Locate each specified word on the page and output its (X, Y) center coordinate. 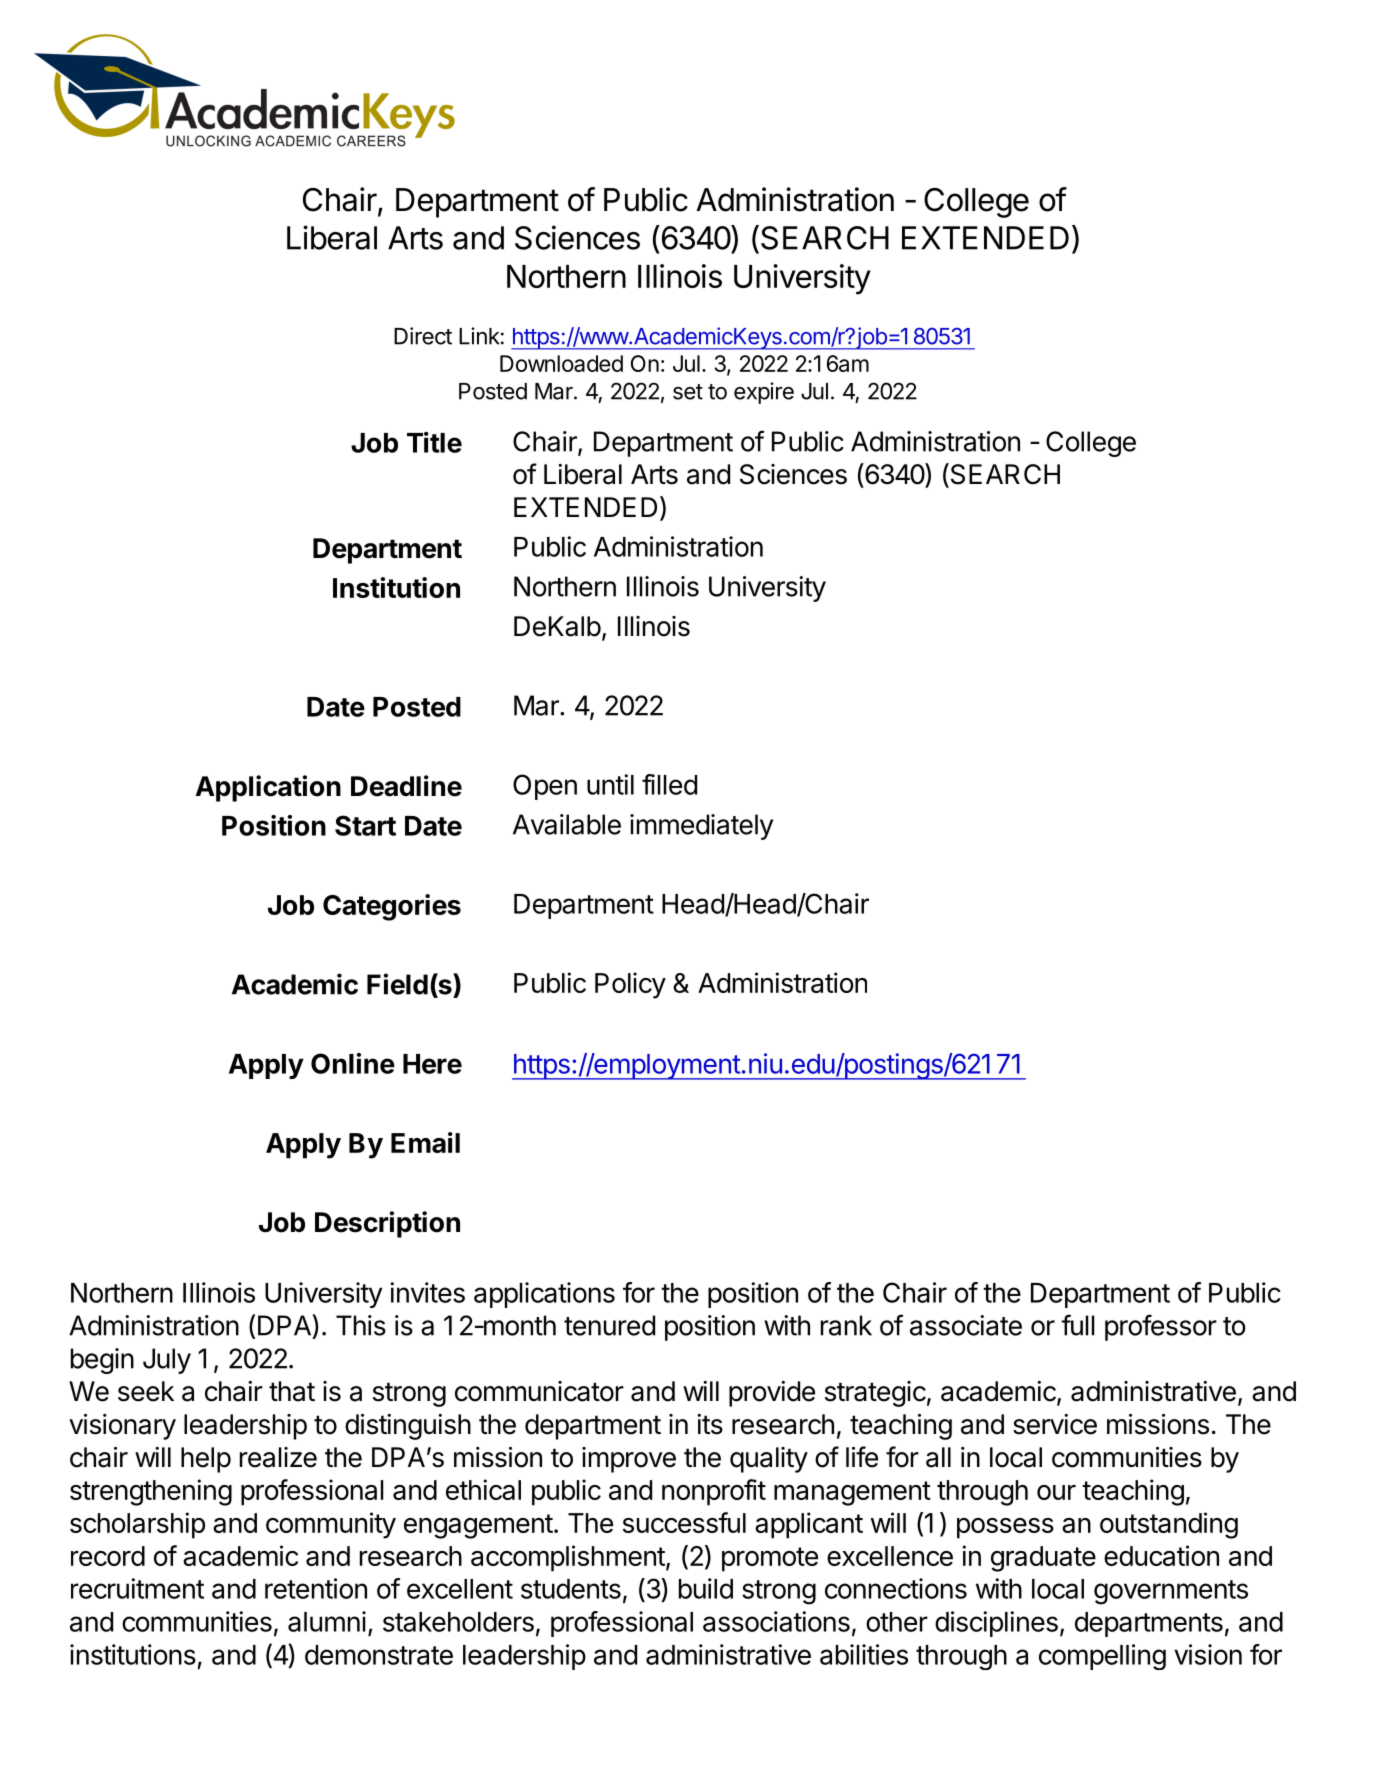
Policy (630, 985)
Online (353, 1063)
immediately (701, 827)
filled (669, 784)
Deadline (406, 786)
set (688, 392)
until (610, 784)
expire (764, 393)
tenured (609, 1325)
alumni (327, 1621)
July (167, 1361)
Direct (423, 336)
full (1078, 1325)
